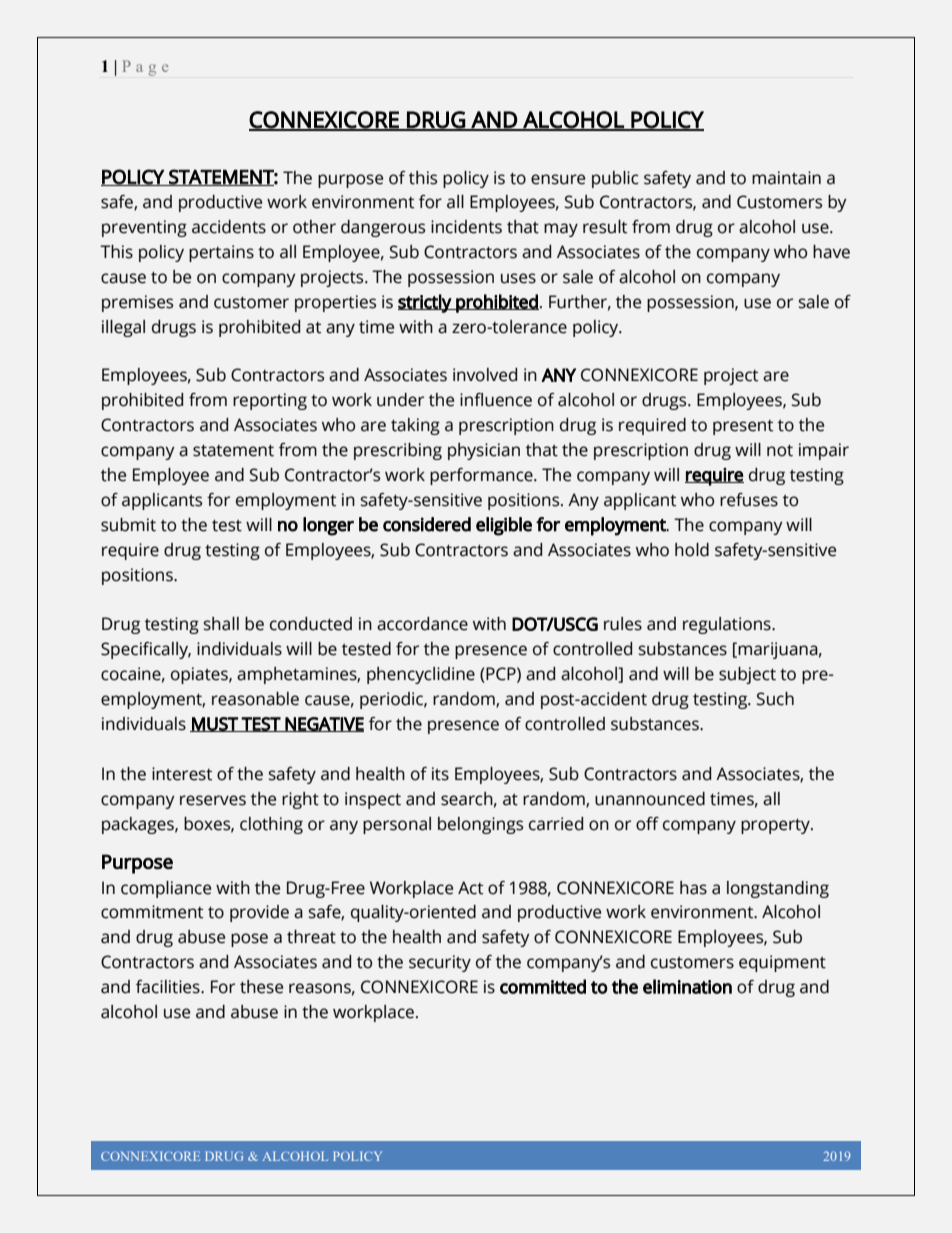 This screenshot has height=1233, width=952. I want to click on shall, so click(221, 624).
